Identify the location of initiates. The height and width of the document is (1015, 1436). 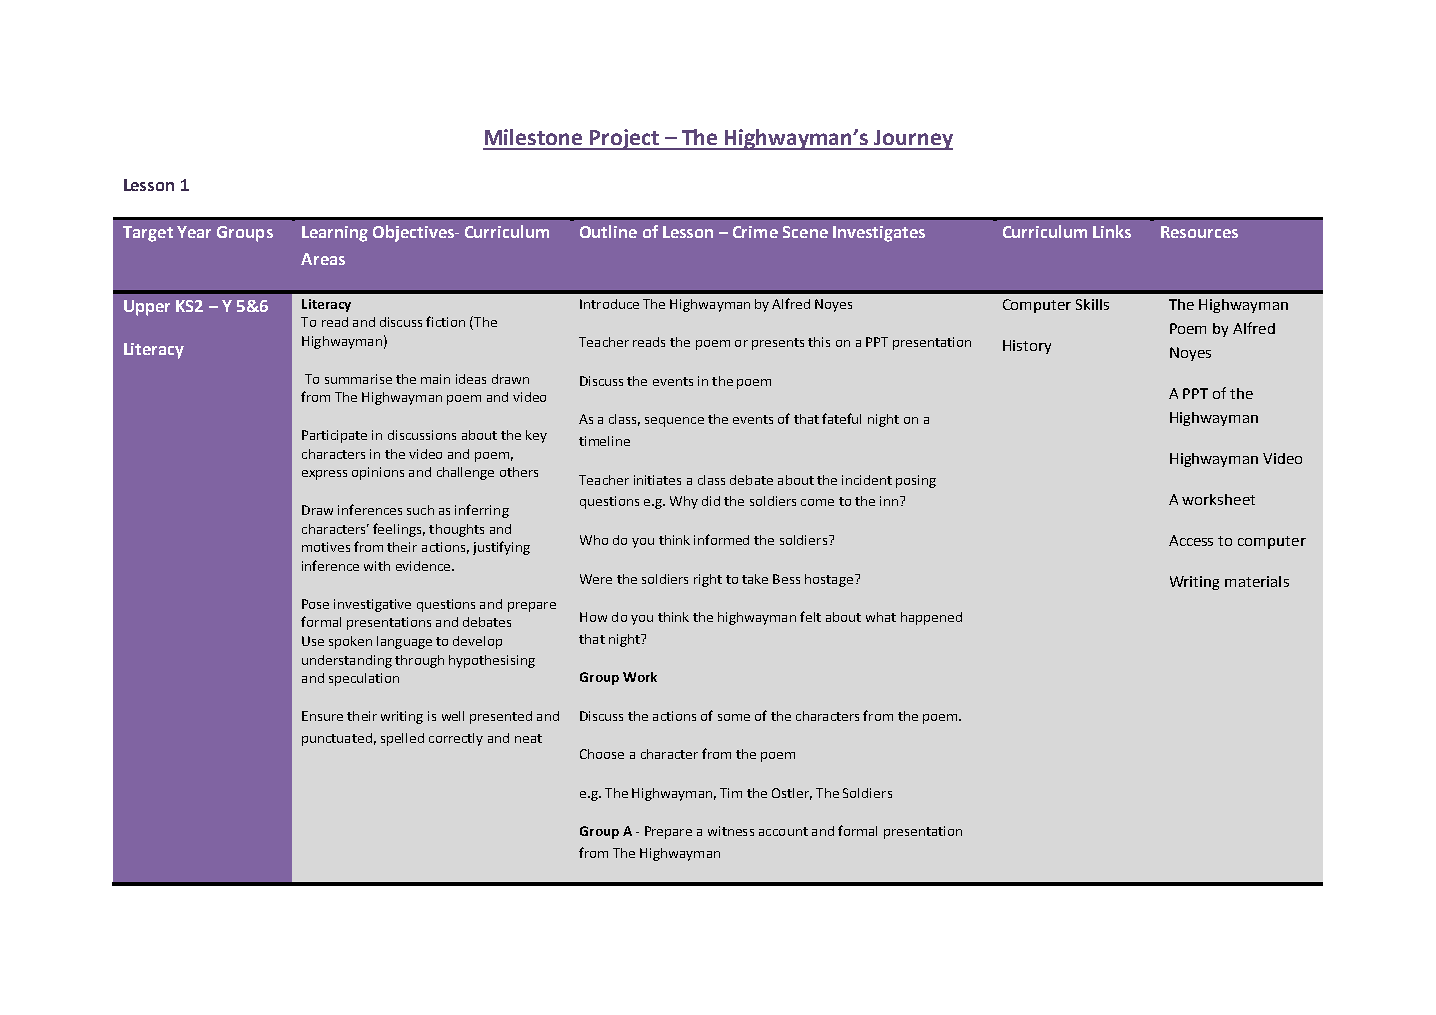
(657, 480).
